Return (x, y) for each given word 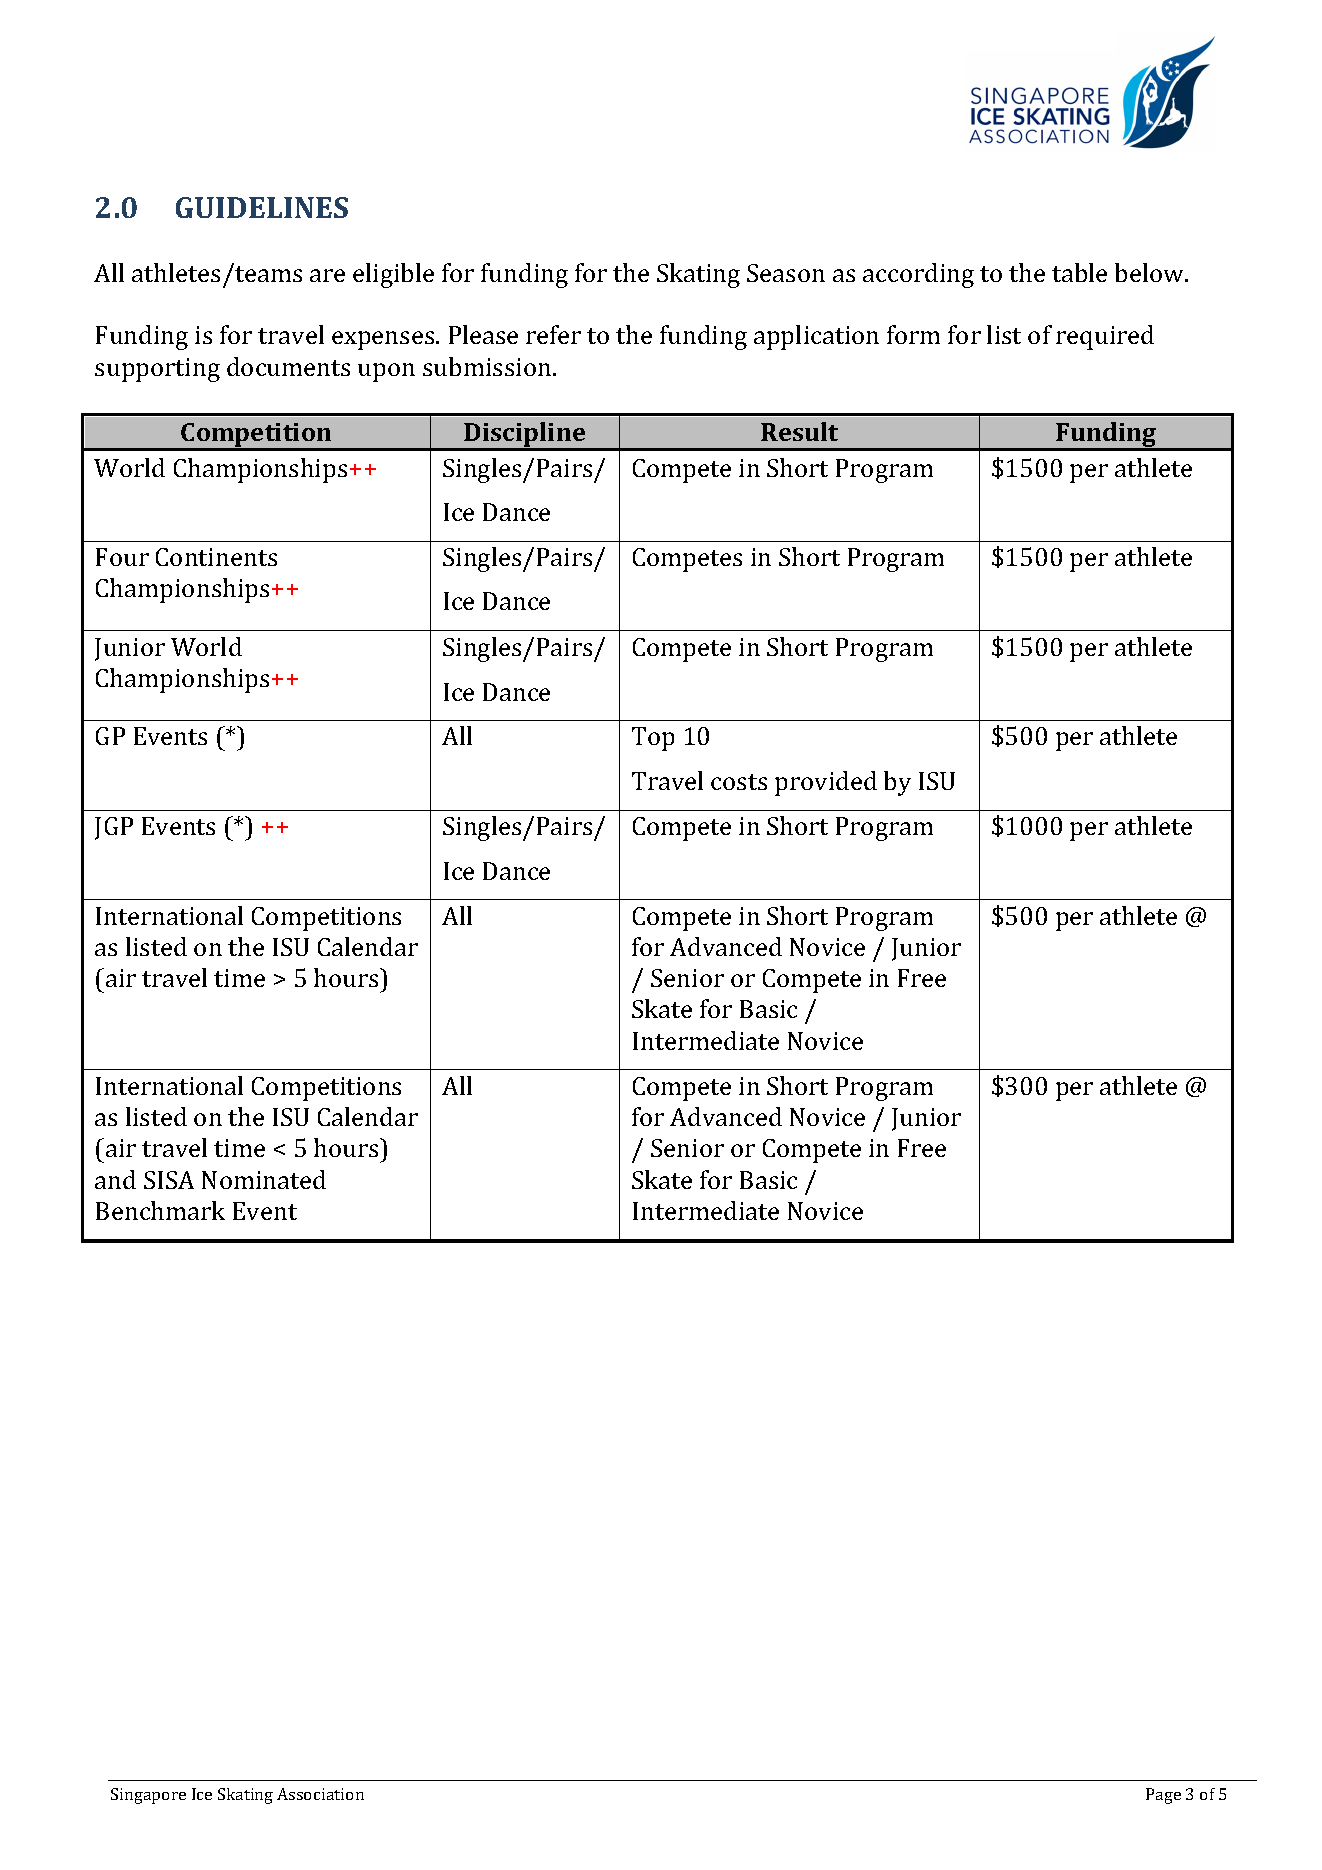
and (115, 1179)
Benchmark (160, 1210)
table (1079, 272)
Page (1163, 1796)
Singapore (148, 1796)
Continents (216, 557)
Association (320, 1794)
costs (739, 782)
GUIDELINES (262, 207)
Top (653, 739)
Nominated (264, 1179)
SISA (169, 1180)
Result (799, 431)
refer (553, 334)
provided (826, 783)
